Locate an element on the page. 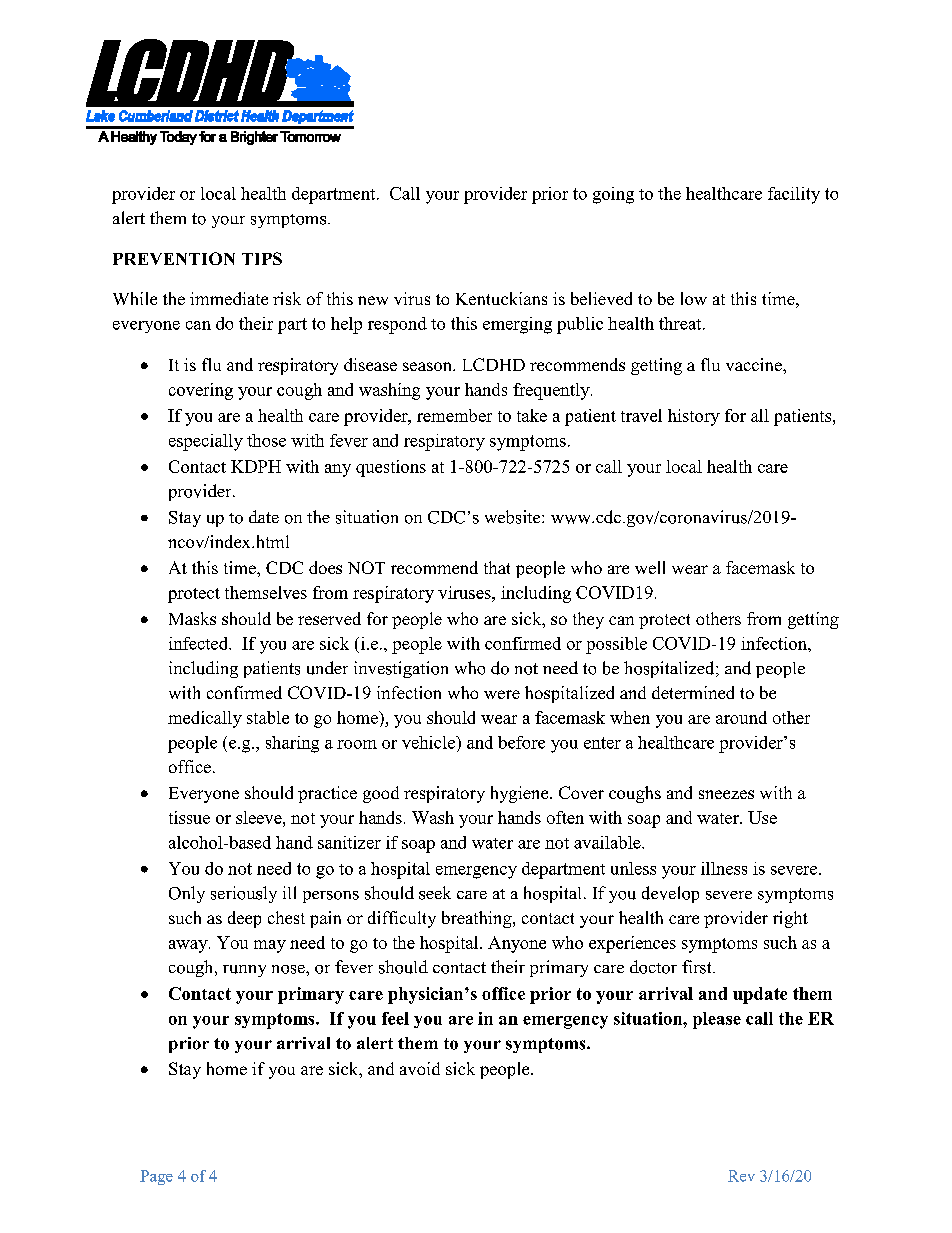 This document has width=952, height=1233. infected is located at coordinates (200, 643).
